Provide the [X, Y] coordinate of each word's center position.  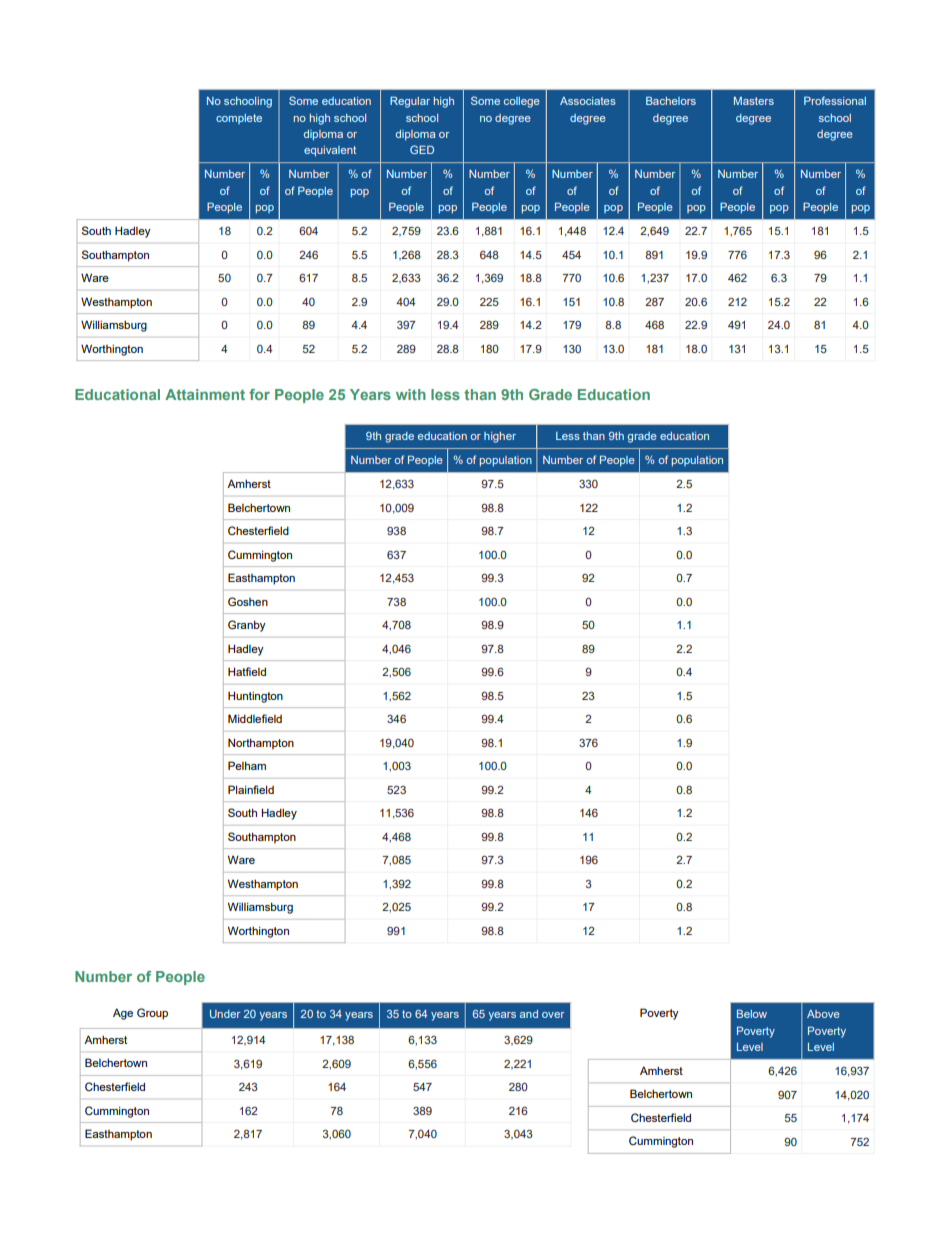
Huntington [255, 697]
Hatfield [247, 671]
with [411, 394]
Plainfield [251, 789]
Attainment [205, 394]
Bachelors [671, 100]
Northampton [261, 744]
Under [225, 1014]
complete [239, 119]
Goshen [248, 601]
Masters [754, 101]
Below [752, 1013]
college [522, 102]
